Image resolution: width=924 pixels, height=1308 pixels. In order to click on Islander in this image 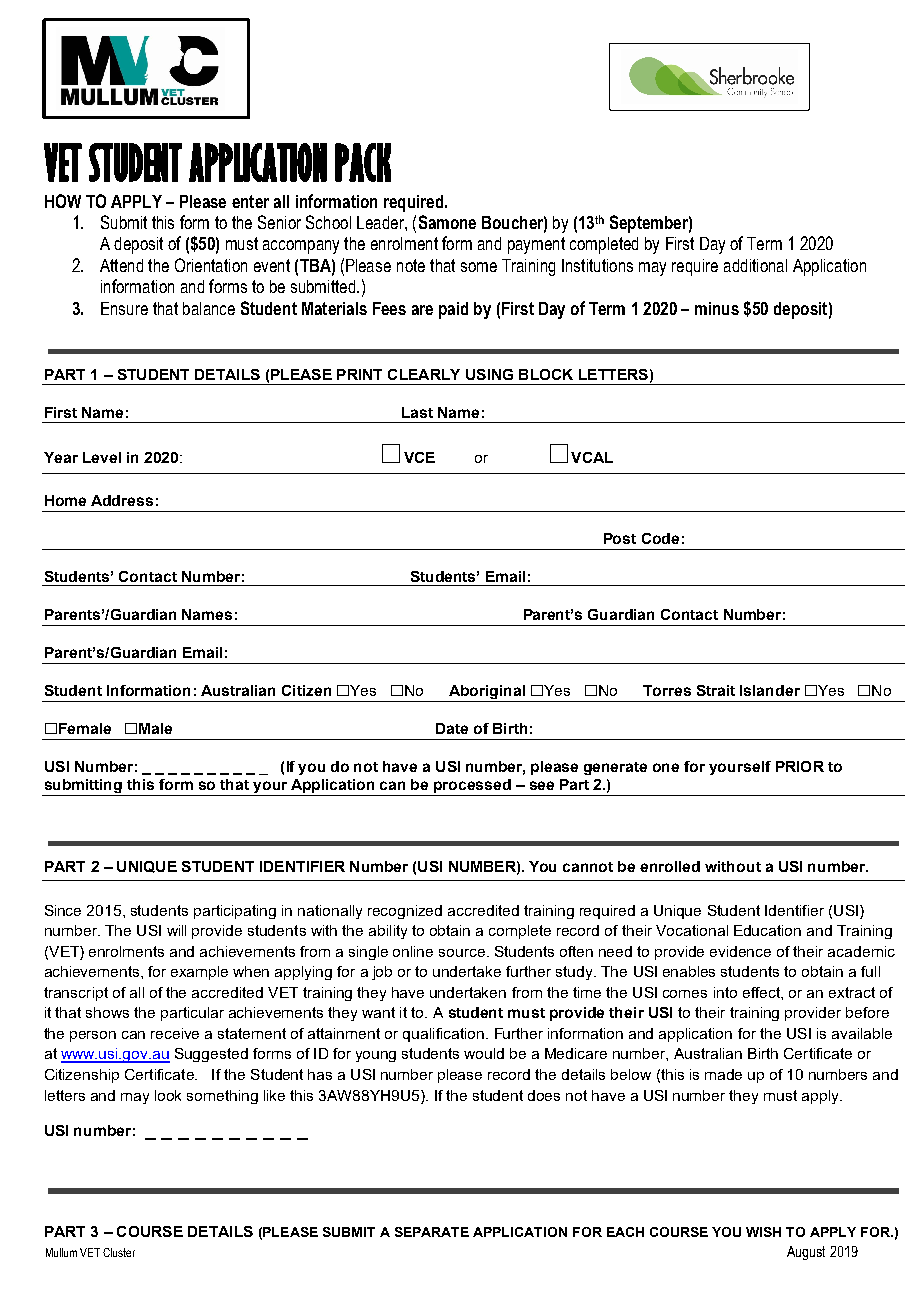, I will do `click(770, 690)`.
